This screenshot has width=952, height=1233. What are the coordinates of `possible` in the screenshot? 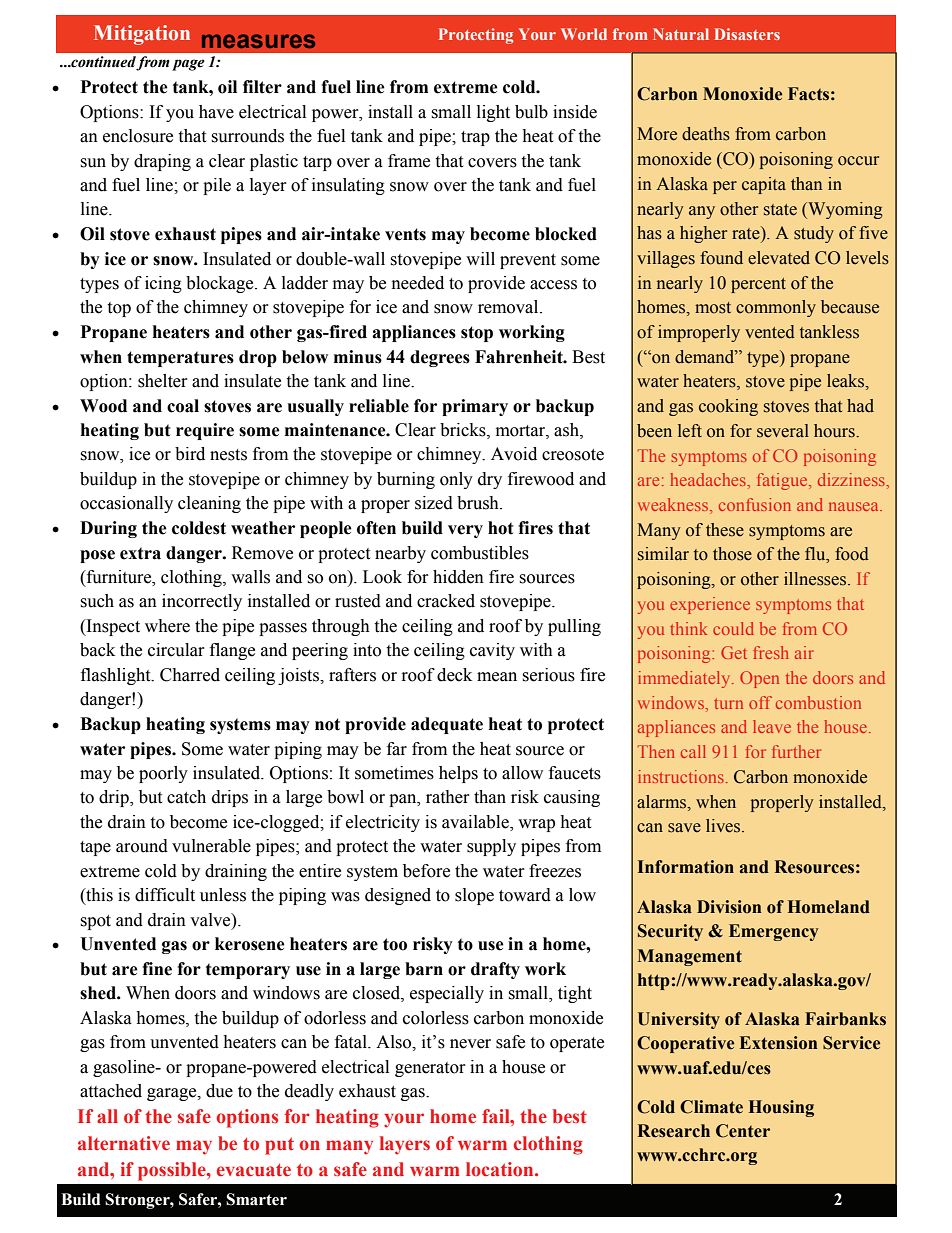 It's located at (173, 1171).
